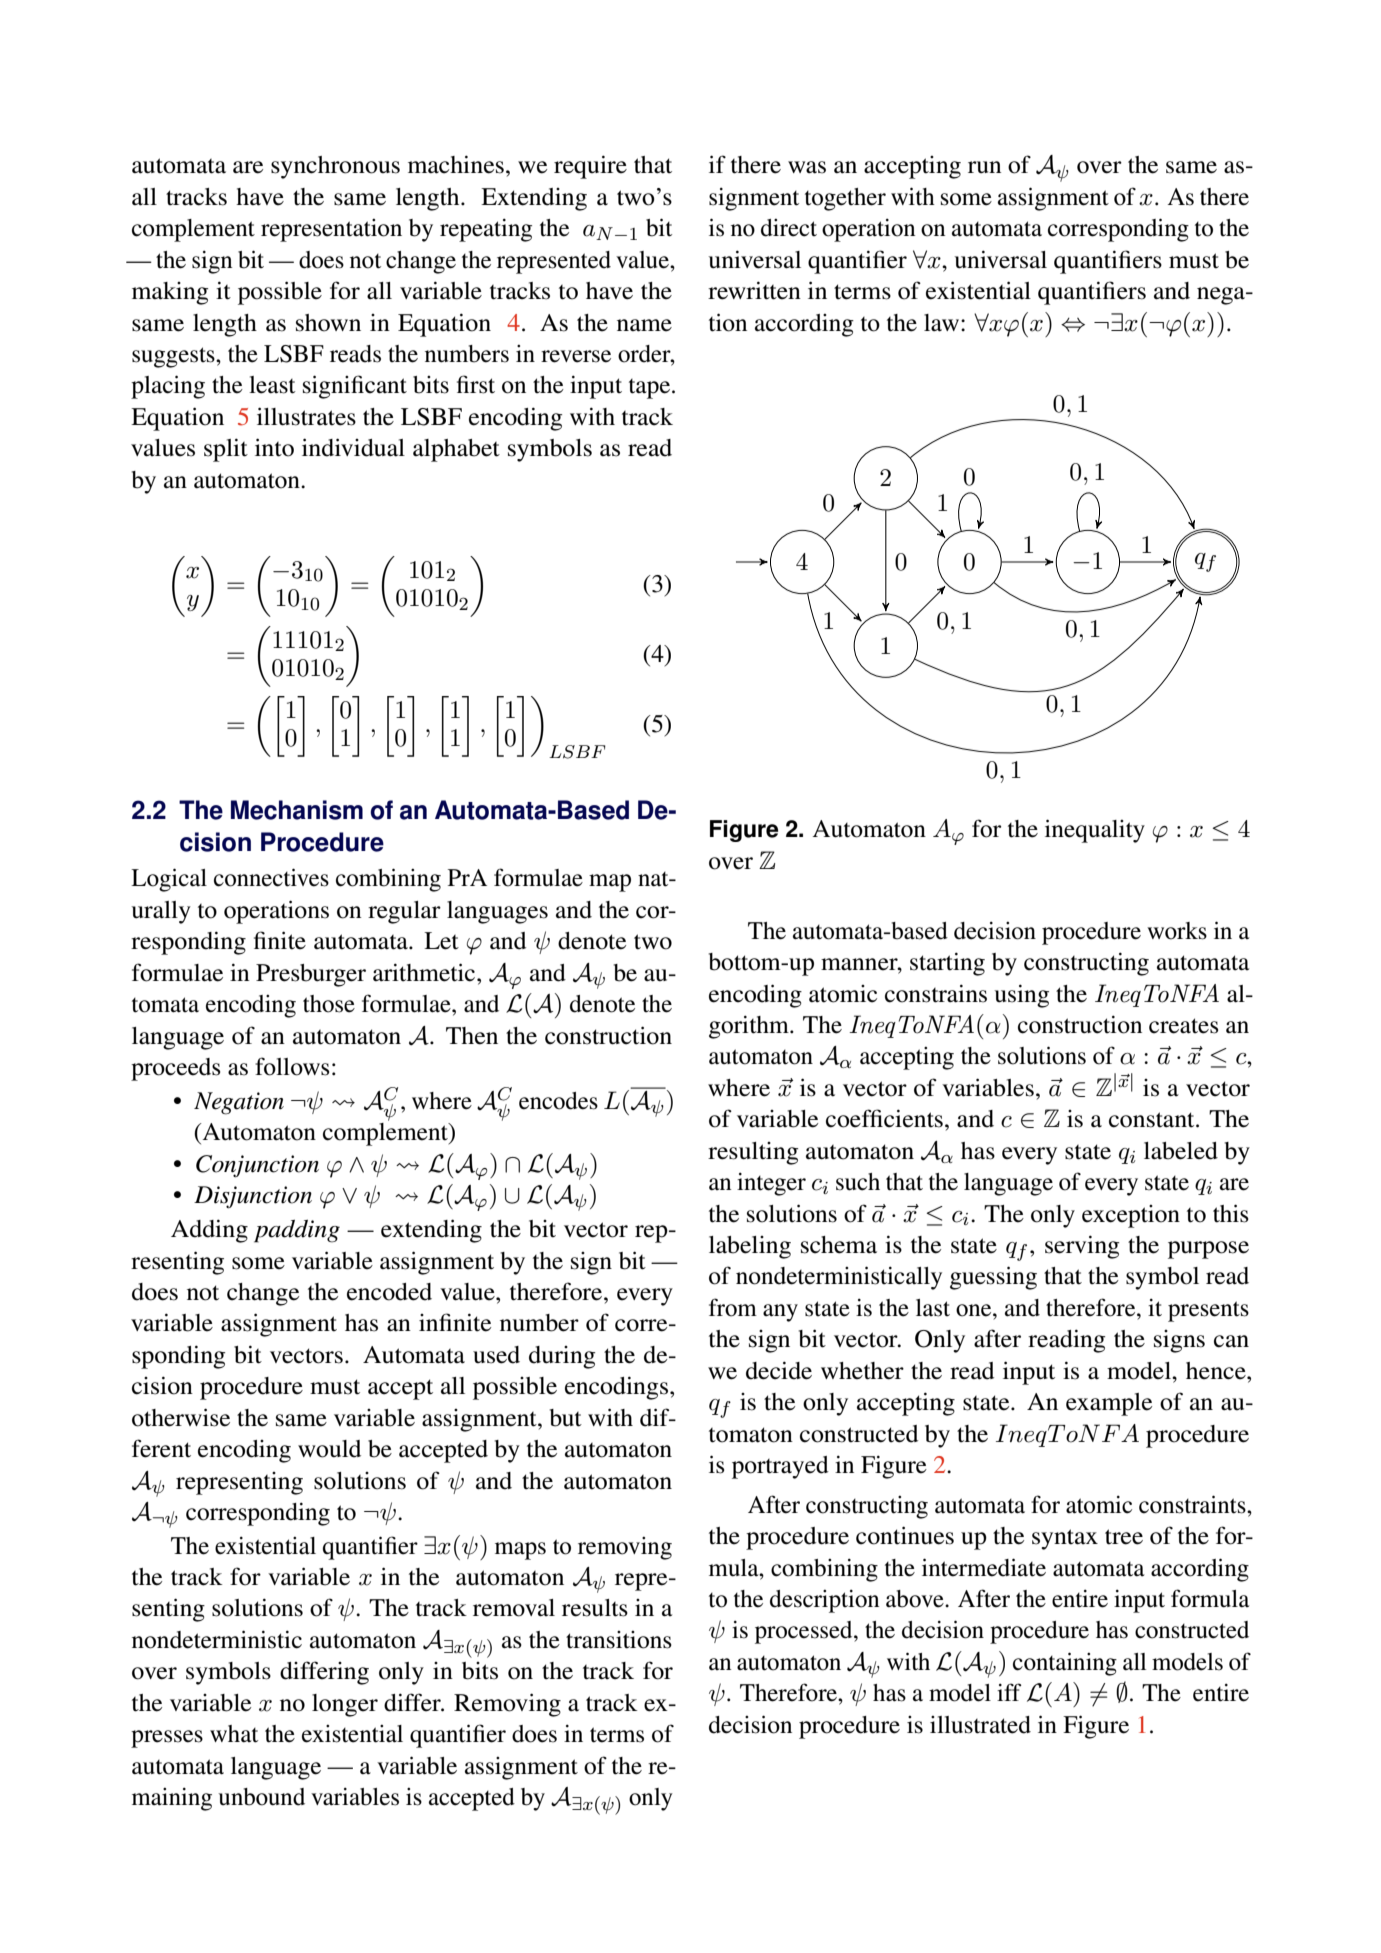 Image resolution: width=1381 pixels, height=1953 pixels. I want to click on inequality, so click(1095, 831).
